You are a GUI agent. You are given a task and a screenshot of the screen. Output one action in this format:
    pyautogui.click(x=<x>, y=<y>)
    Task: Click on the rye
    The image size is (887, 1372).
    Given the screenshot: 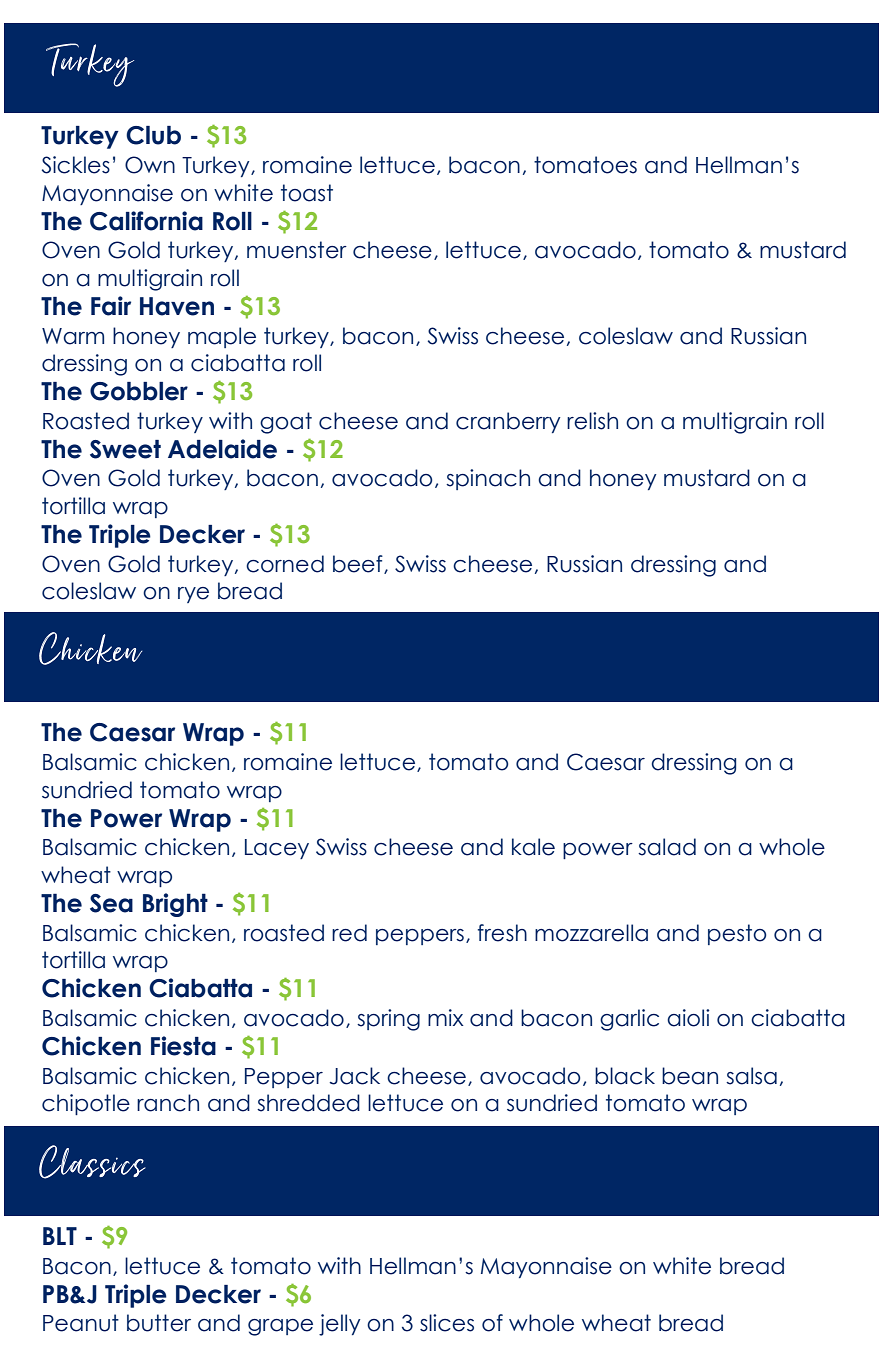 What is the action you would take?
    pyautogui.click(x=193, y=595)
